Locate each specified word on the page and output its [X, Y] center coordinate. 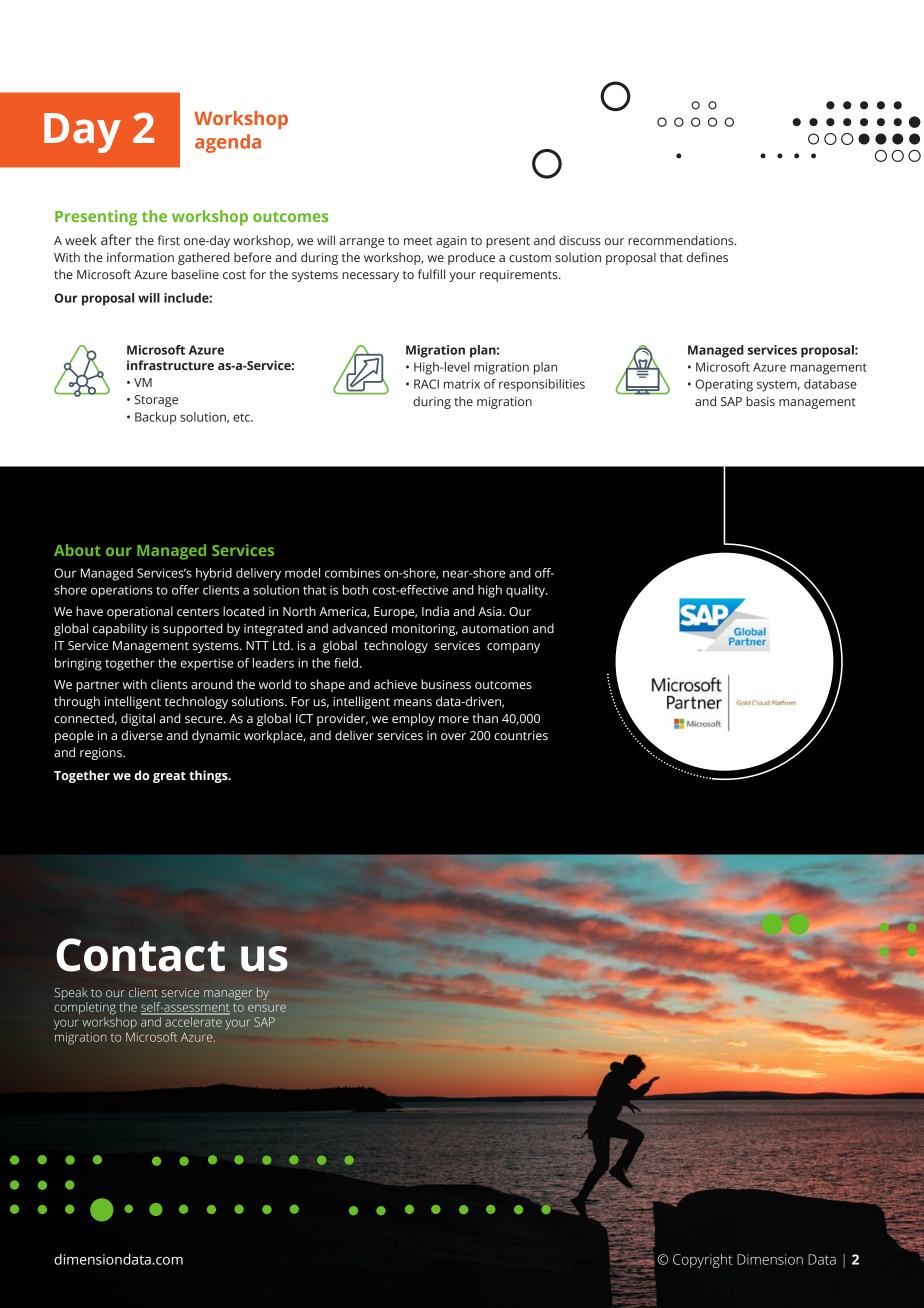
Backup [155, 418]
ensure [267, 1008]
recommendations [682, 240]
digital [138, 719]
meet [418, 241]
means [413, 703]
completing [85, 1008]
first [169, 240]
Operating [724, 385]
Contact [141, 955]
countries [521, 736]
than [485, 718]
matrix [462, 384]
